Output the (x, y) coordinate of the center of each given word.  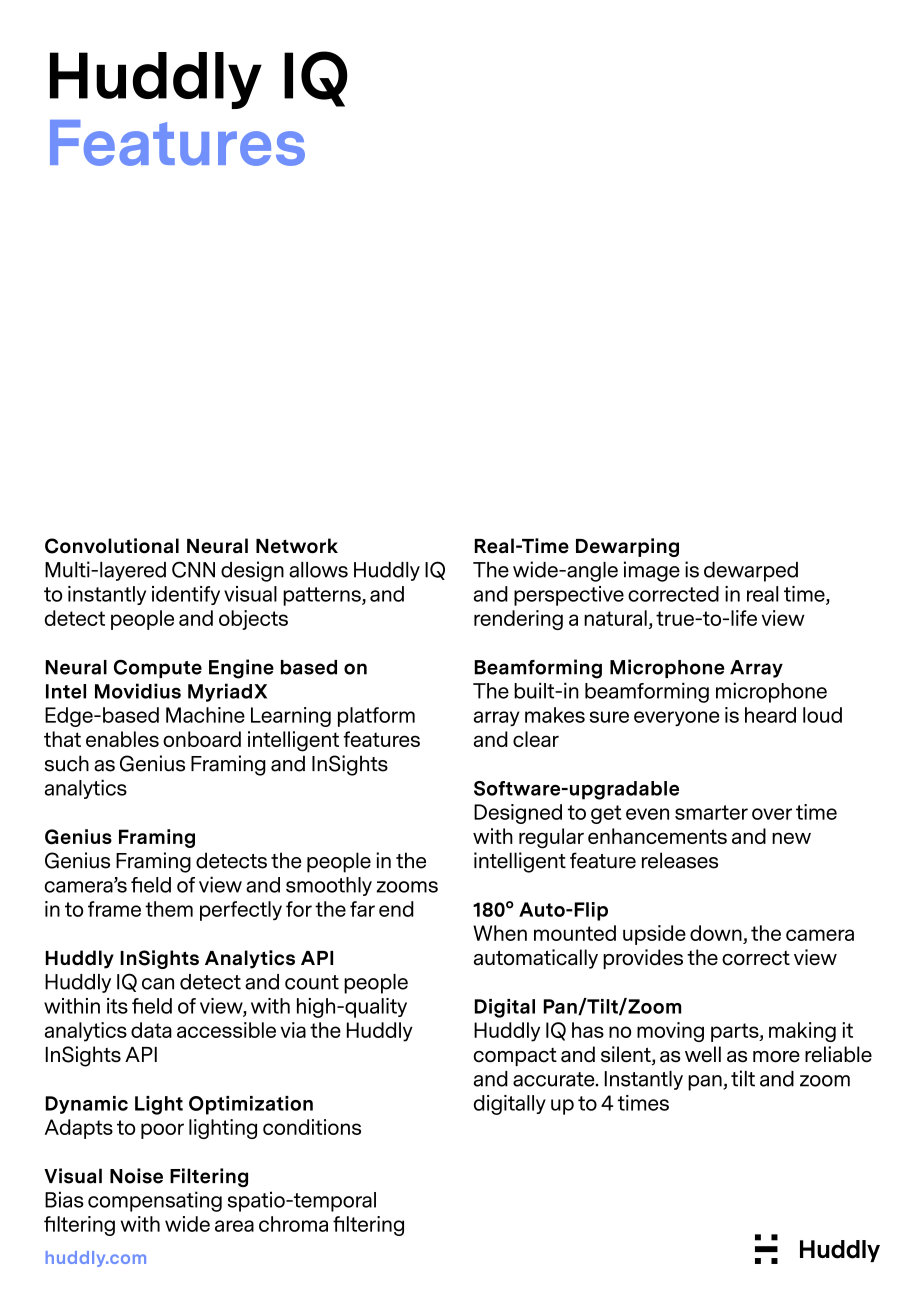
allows (318, 570)
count (312, 982)
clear (536, 739)
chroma (293, 1224)
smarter (711, 812)
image (652, 571)
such (67, 763)
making (802, 1032)
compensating (155, 1201)
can (158, 984)
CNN (193, 569)
